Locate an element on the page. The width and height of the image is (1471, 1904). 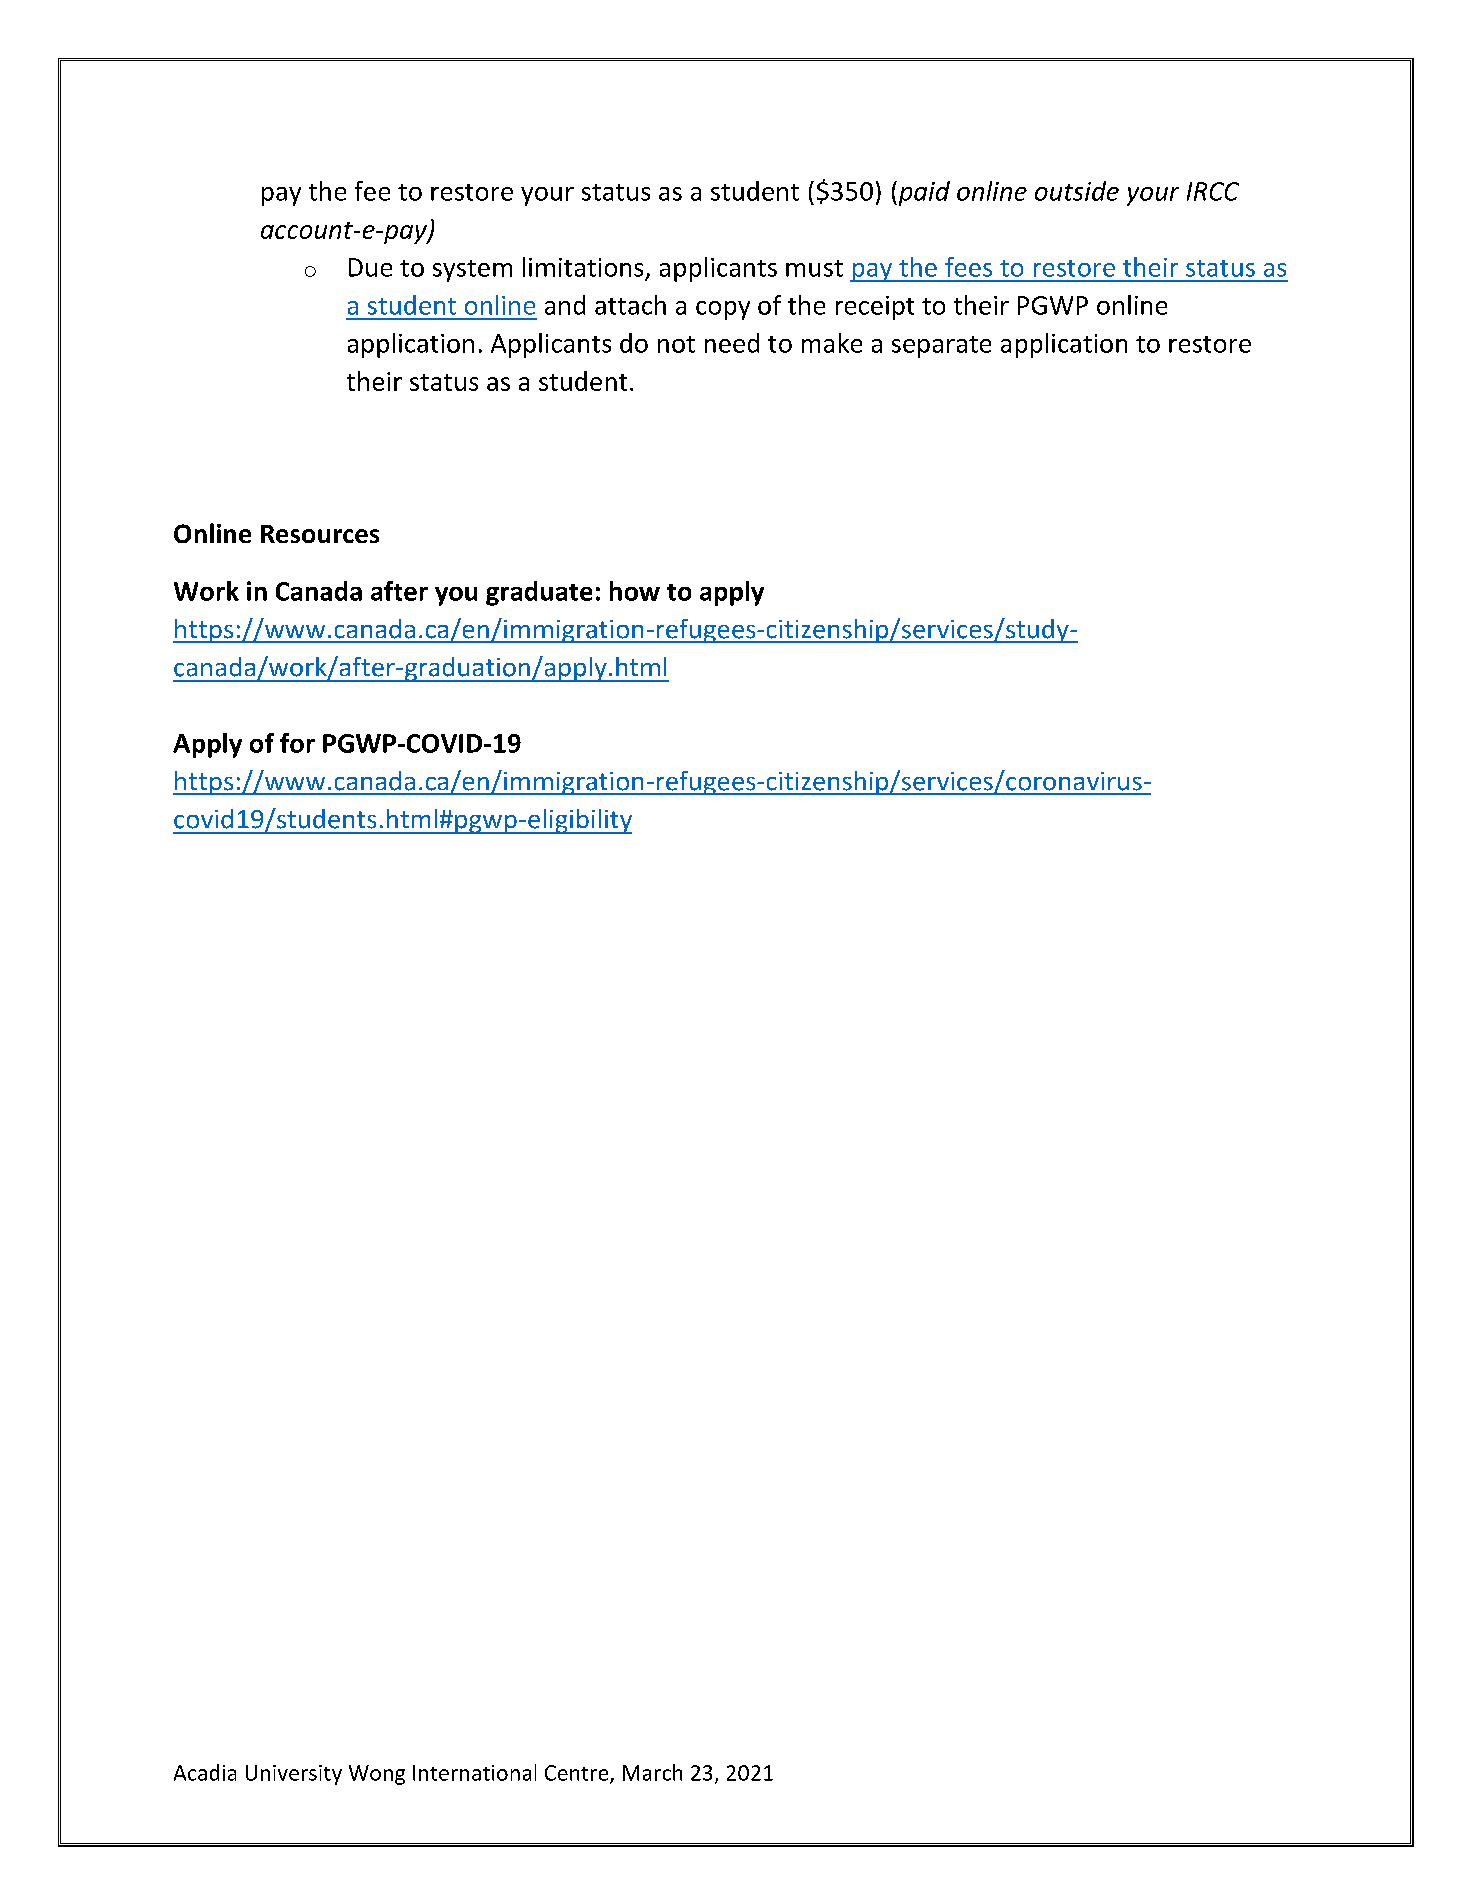
how is located at coordinates (635, 591).
